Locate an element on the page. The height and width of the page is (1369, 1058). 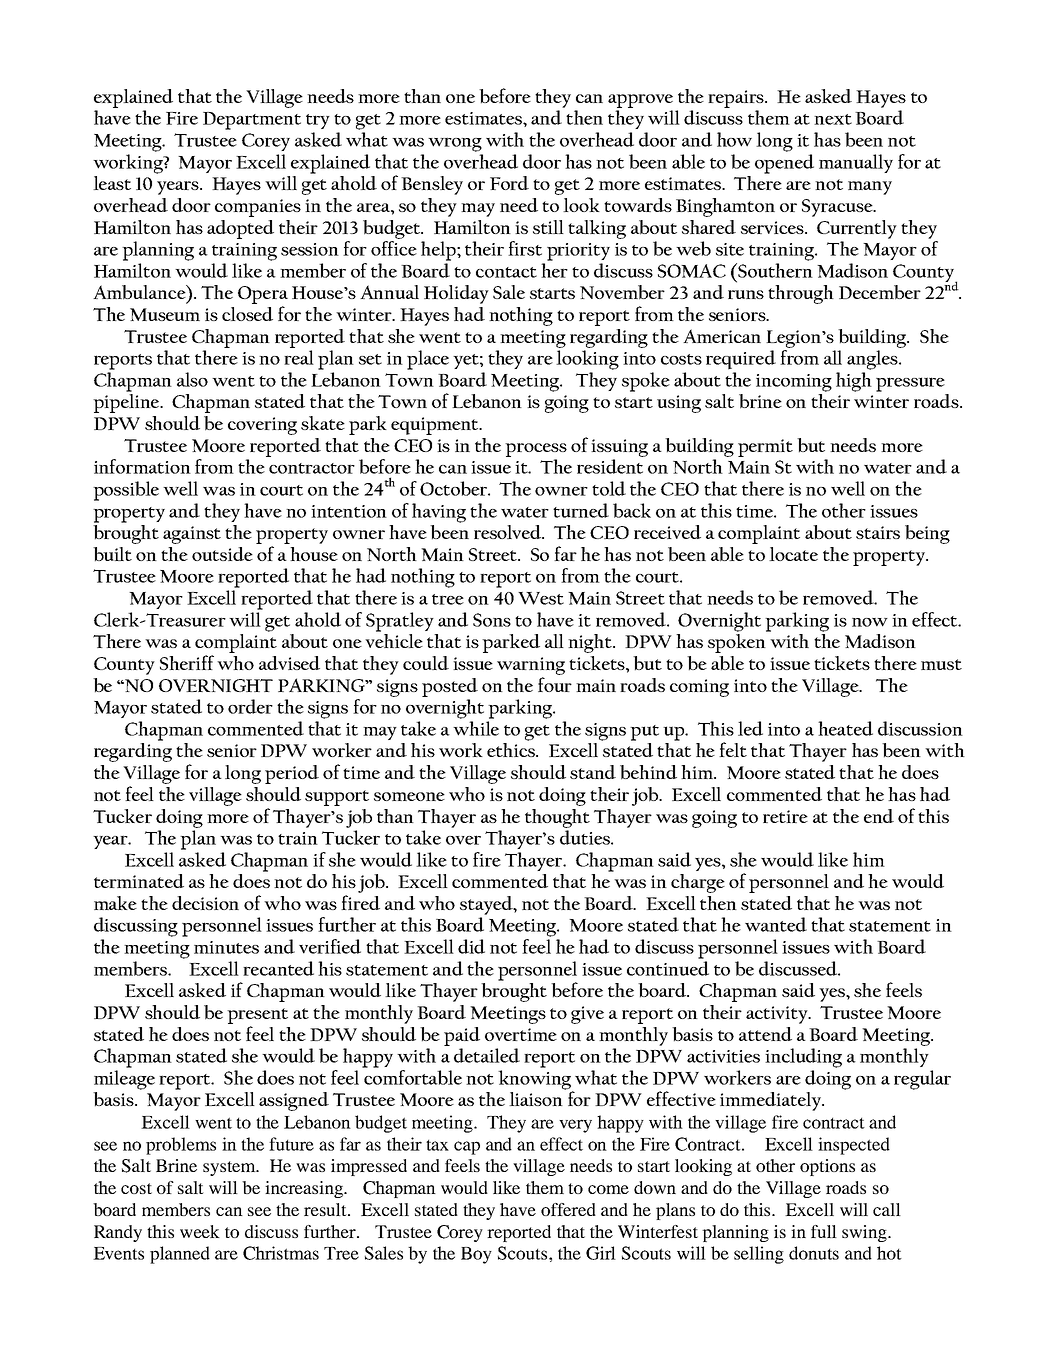
next is located at coordinates (833, 119).
